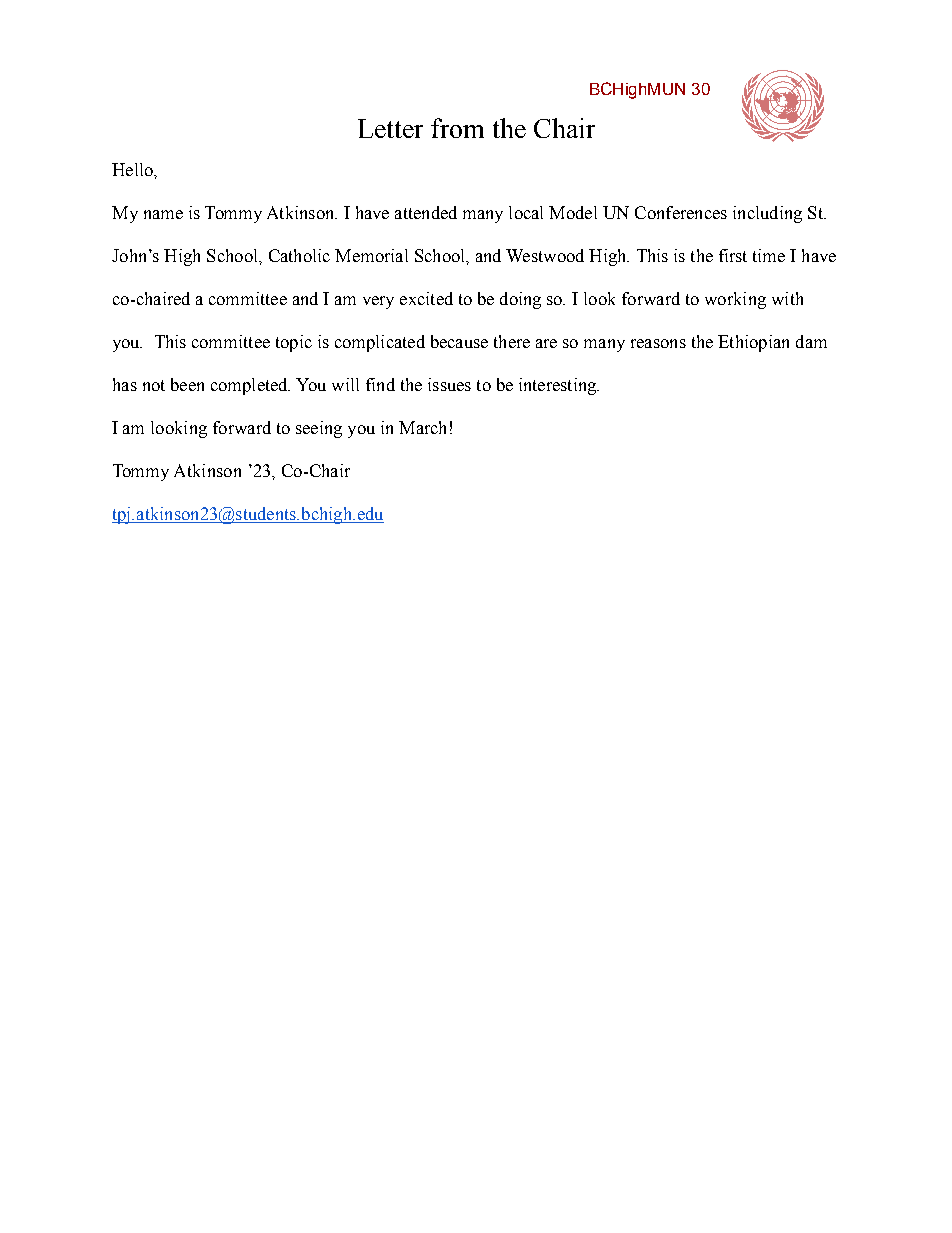 Image resolution: width=952 pixels, height=1233 pixels. I want to click on topic, so click(294, 343).
